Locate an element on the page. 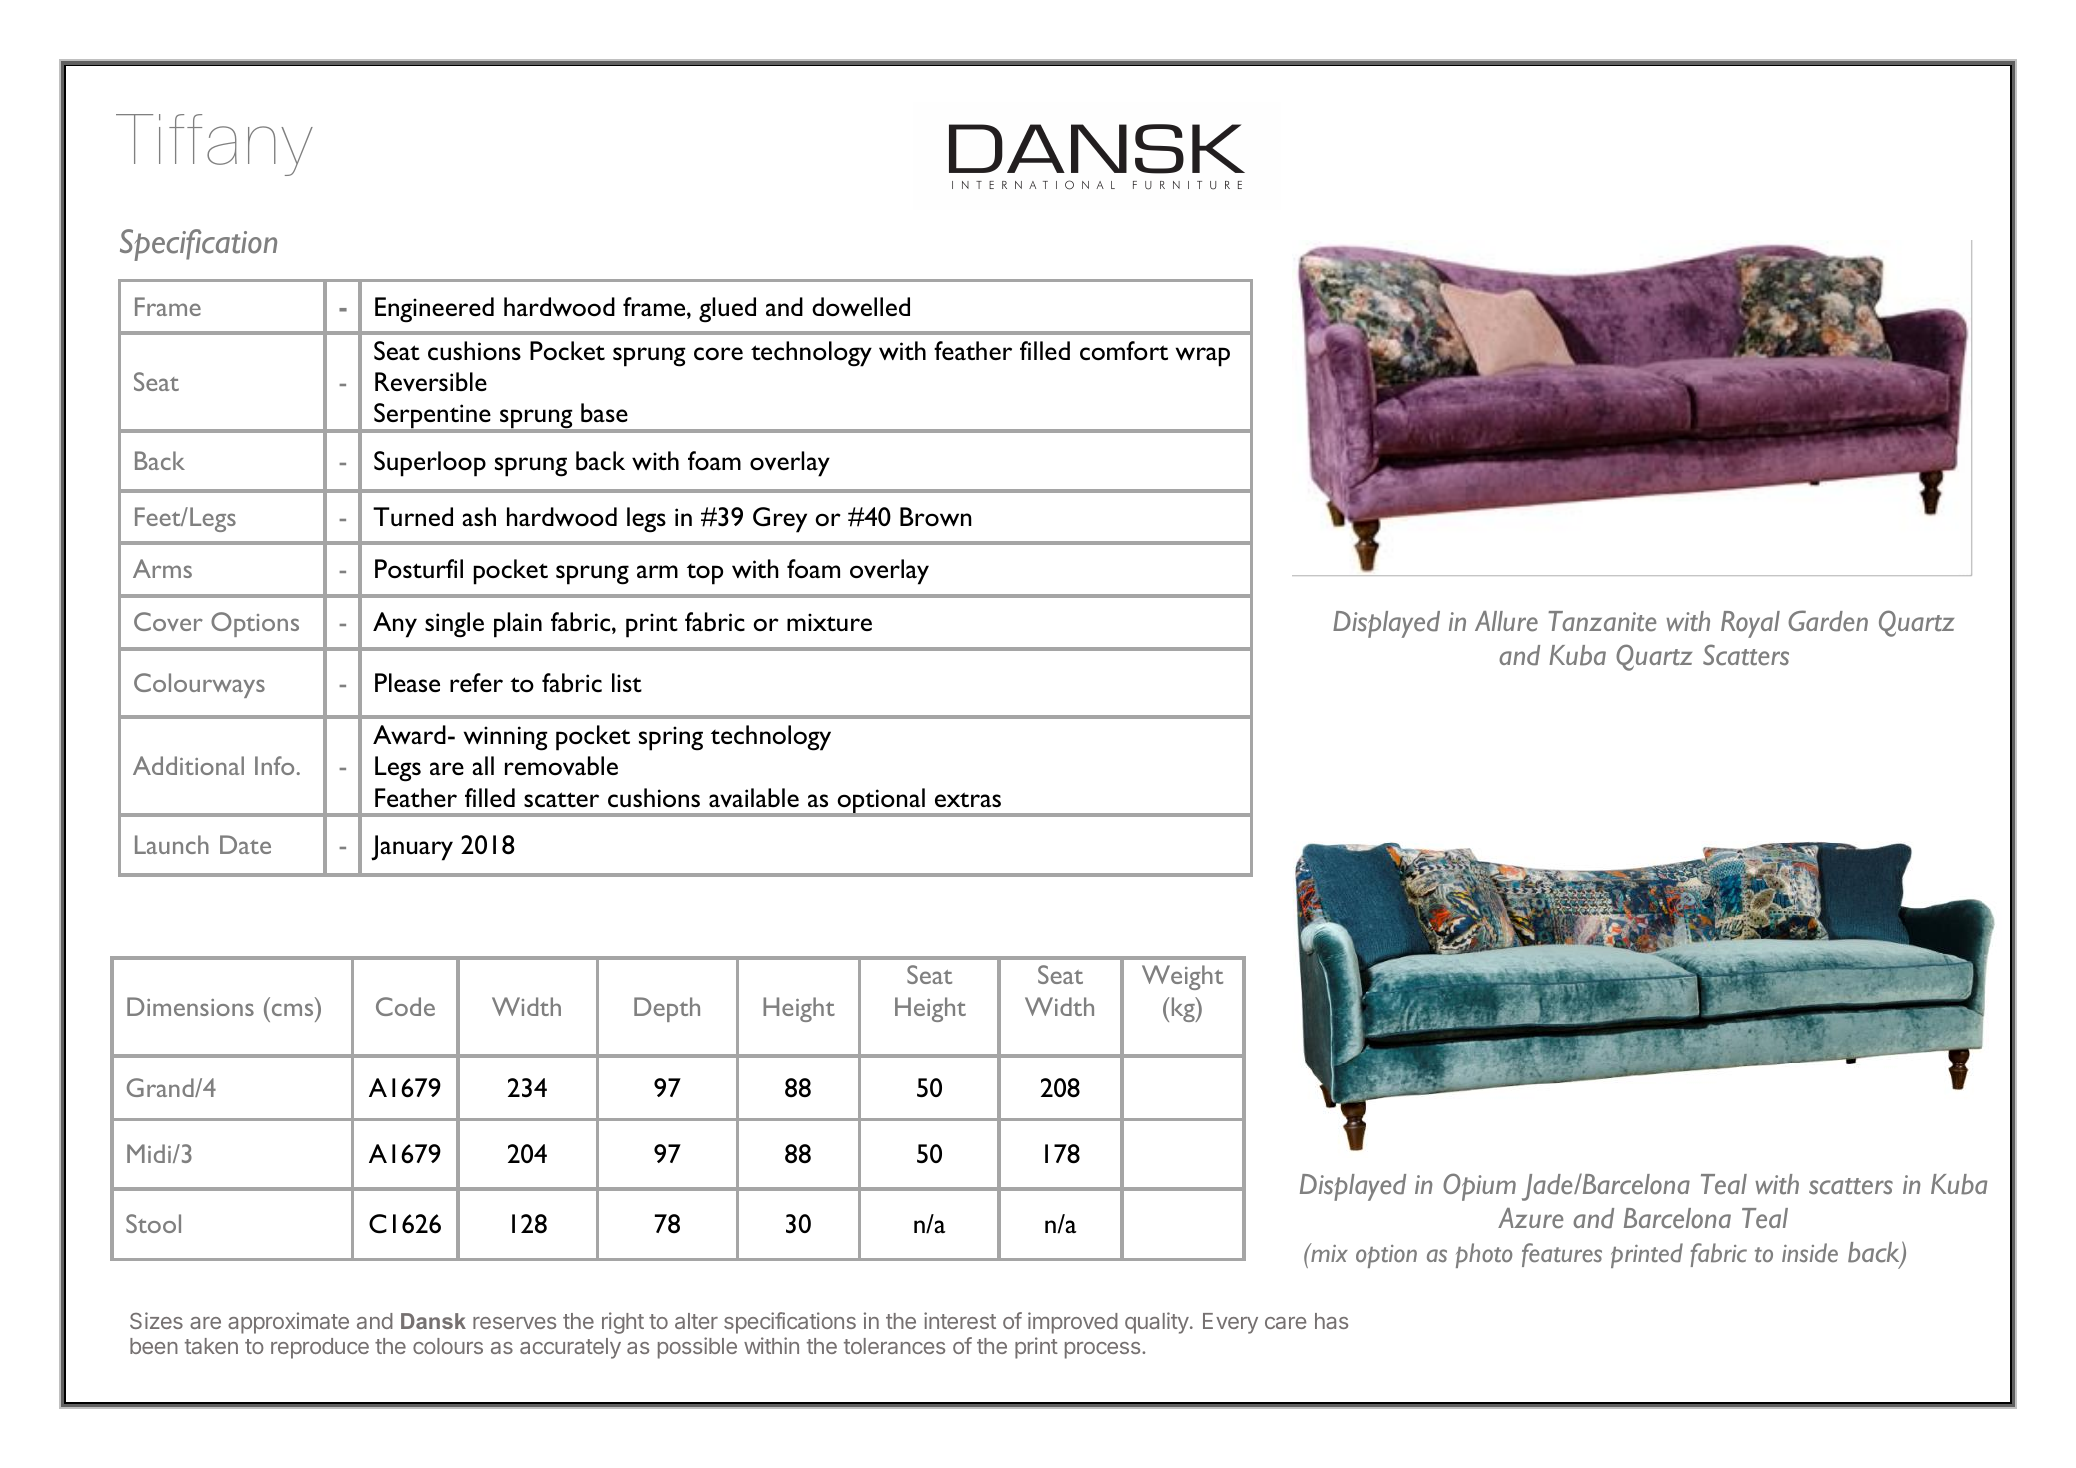 The width and height of the page is (2076, 1468). glued is located at coordinates (727, 310).
